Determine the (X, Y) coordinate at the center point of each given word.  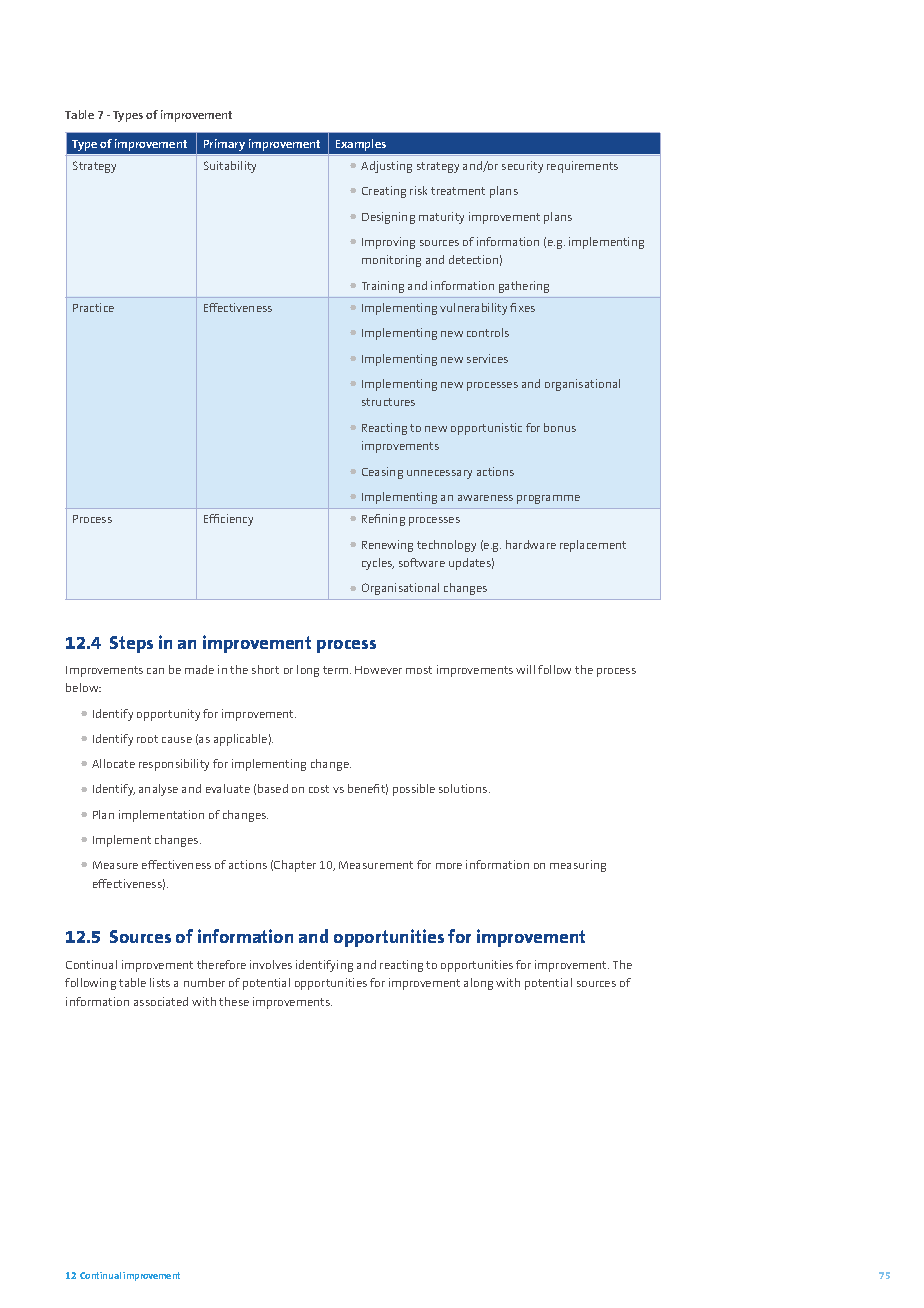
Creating (384, 192)
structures (388, 402)
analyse (158, 790)
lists (160, 982)
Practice (93, 307)
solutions (464, 788)
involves (271, 964)
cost (319, 789)
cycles (378, 564)
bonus (560, 427)
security (522, 167)
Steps (131, 644)
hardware (531, 544)
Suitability (230, 167)
